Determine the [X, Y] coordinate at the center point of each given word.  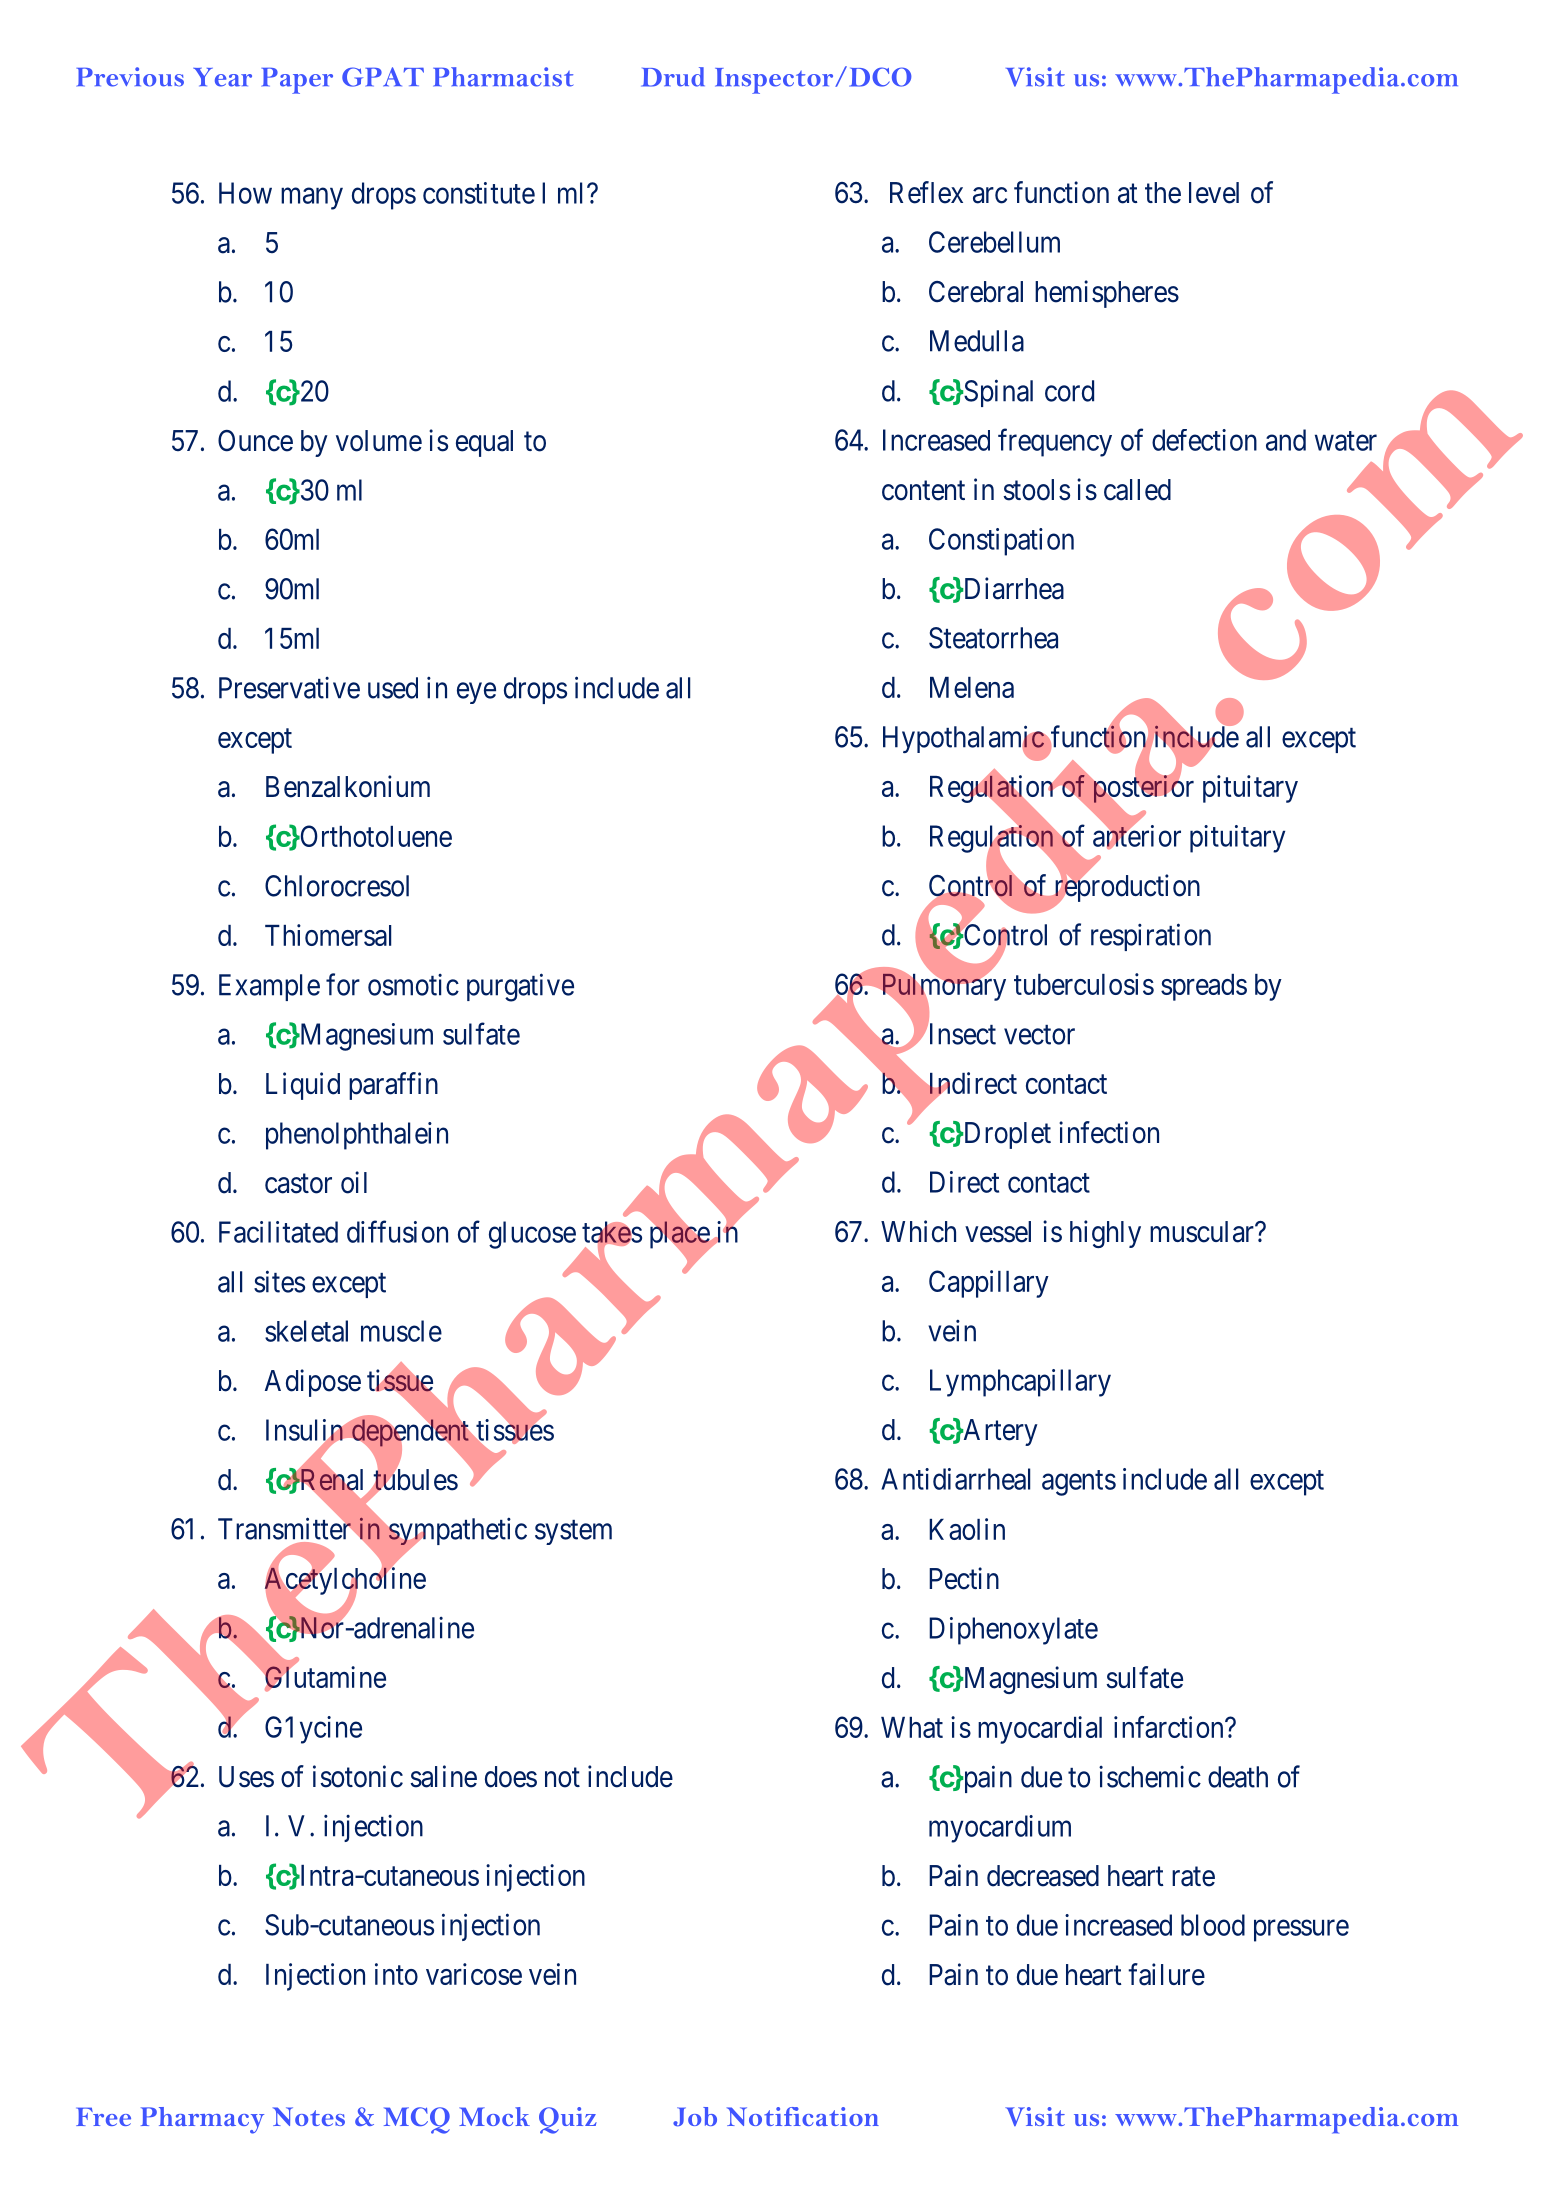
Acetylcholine [345, 1582]
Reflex [926, 192]
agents [1079, 1483]
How [245, 193]
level [1214, 193]
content [923, 491]
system [573, 1532]
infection [1109, 1132]
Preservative [289, 688]
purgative [520, 987]
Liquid [303, 1086]
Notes [309, 2116]
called [1137, 490]
